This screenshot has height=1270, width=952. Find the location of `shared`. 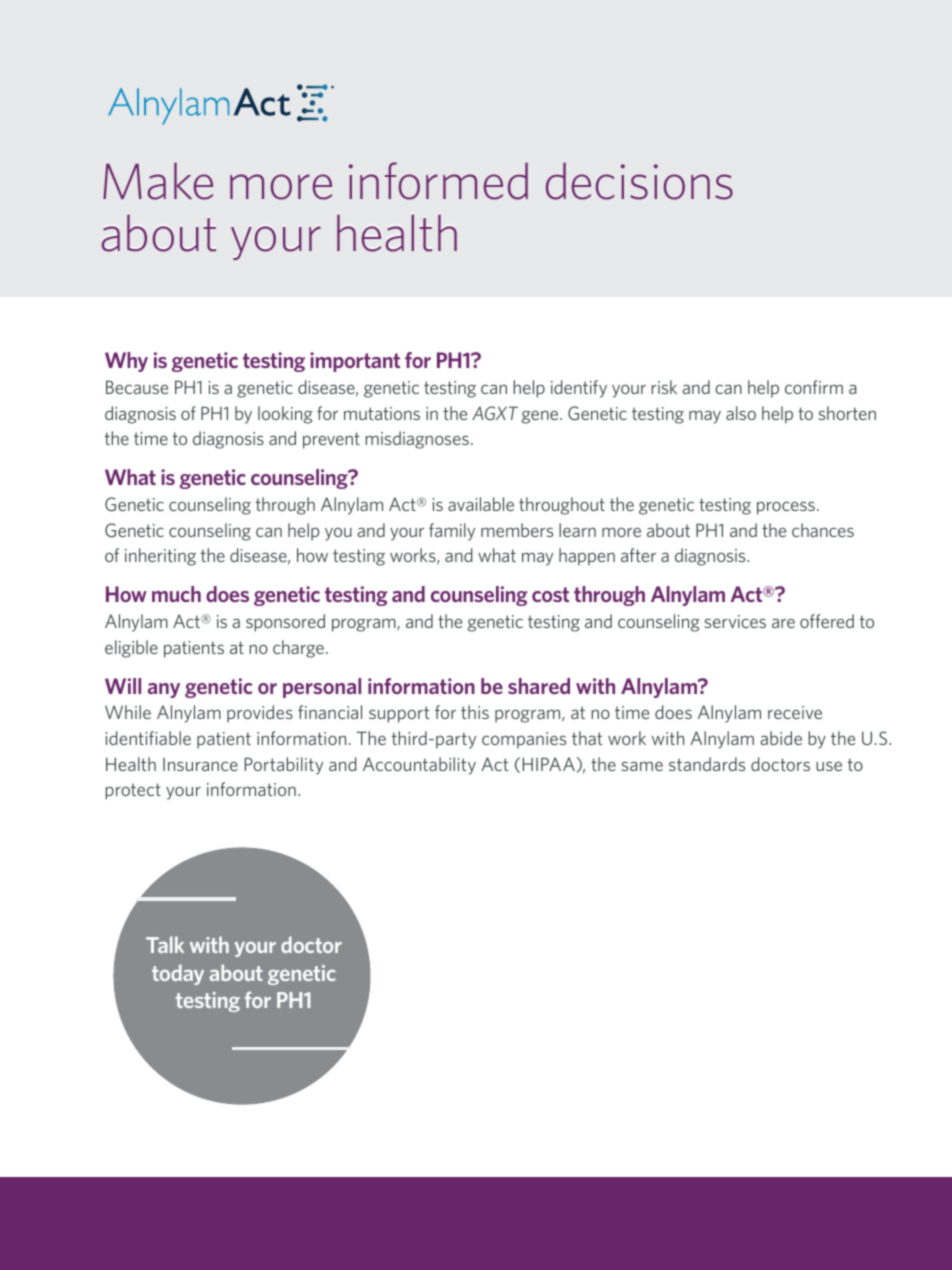

shared is located at coordinates (539, 686).
